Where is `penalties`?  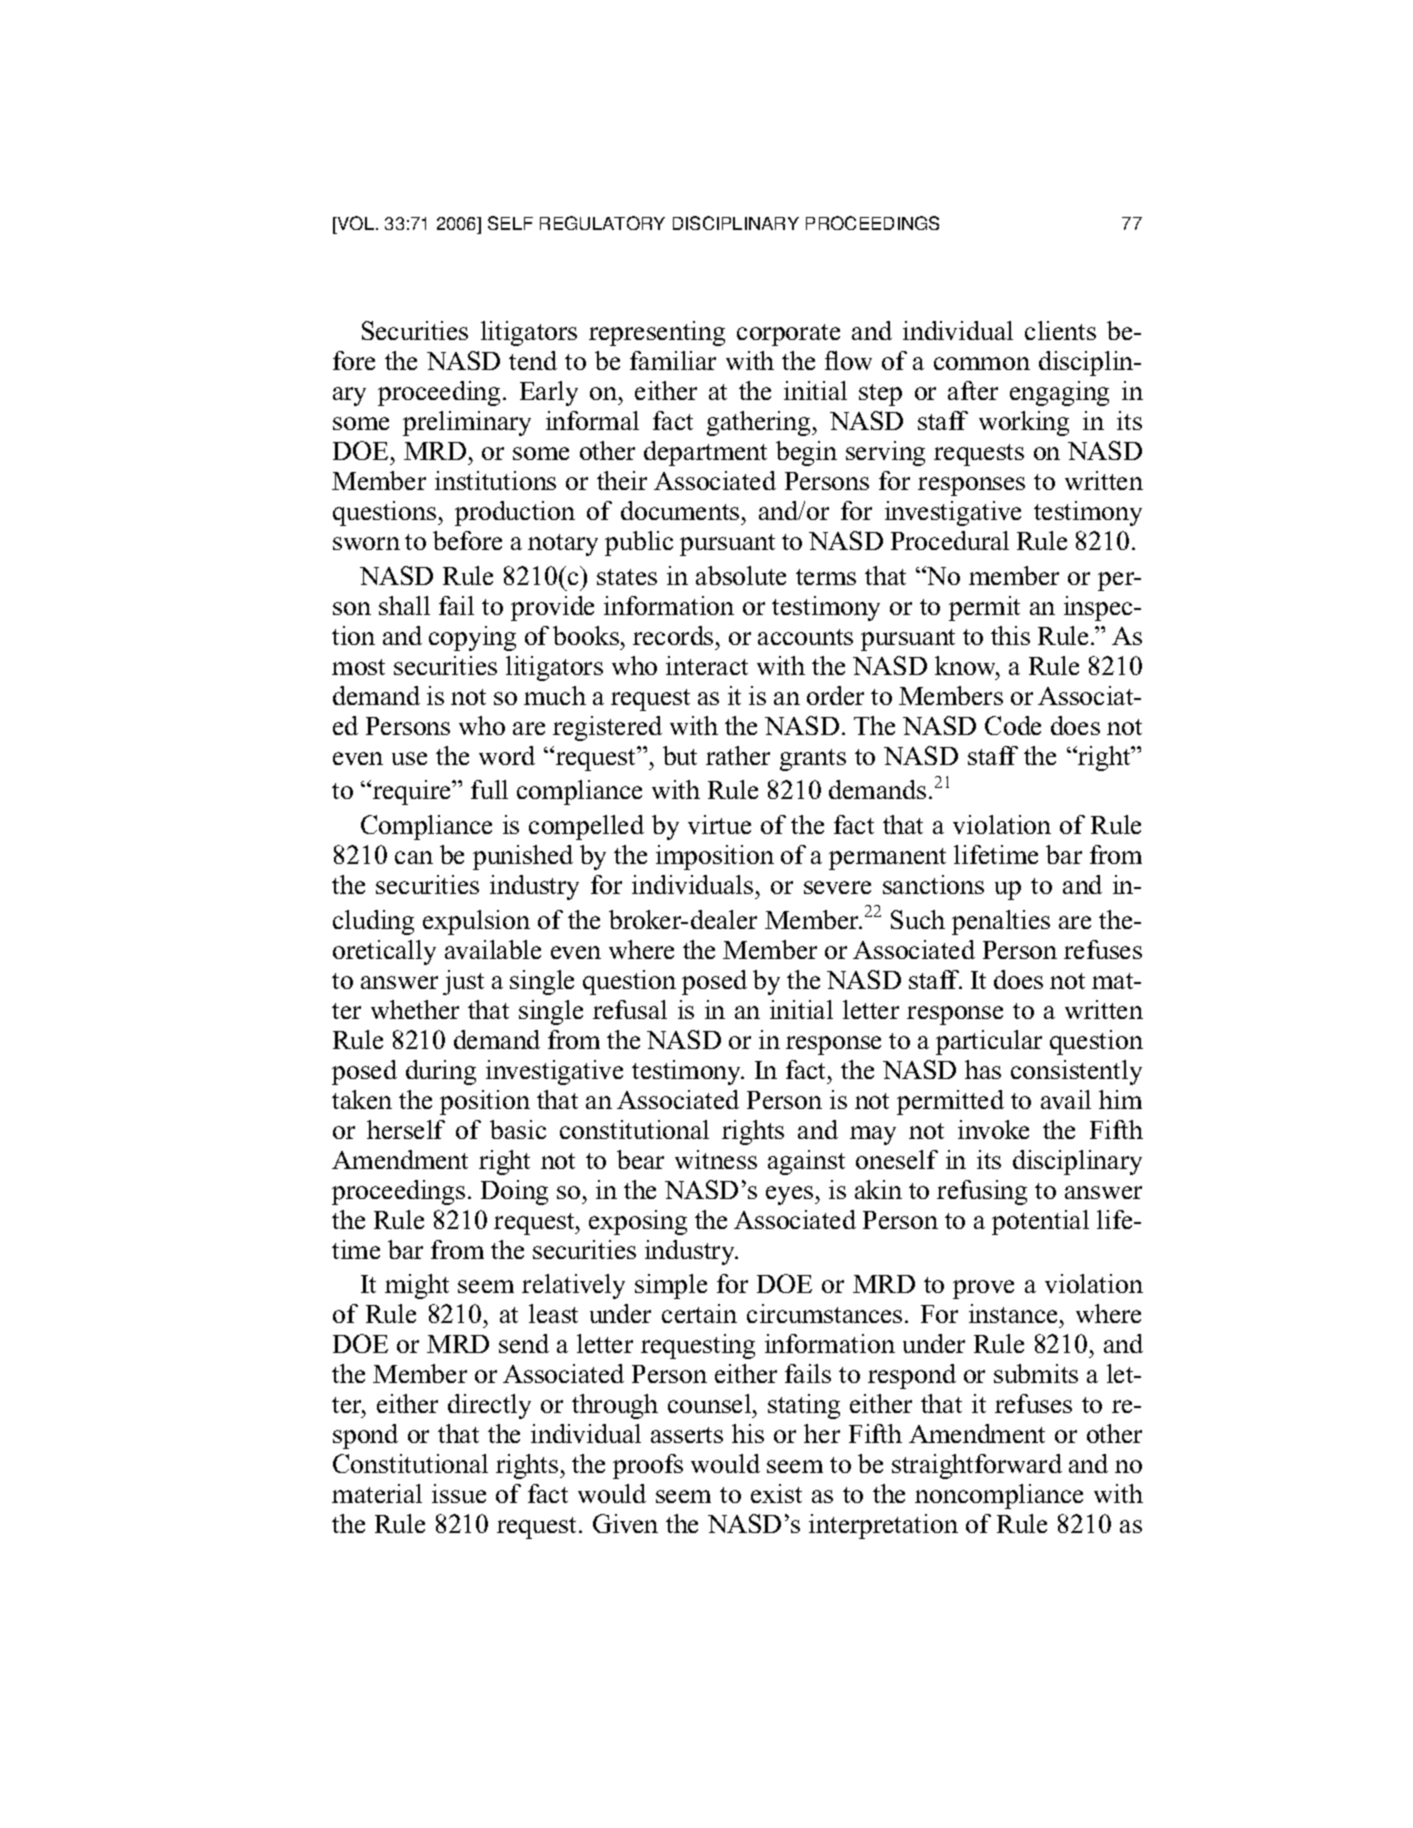
penalties is located at coordinates (1001, 922).
